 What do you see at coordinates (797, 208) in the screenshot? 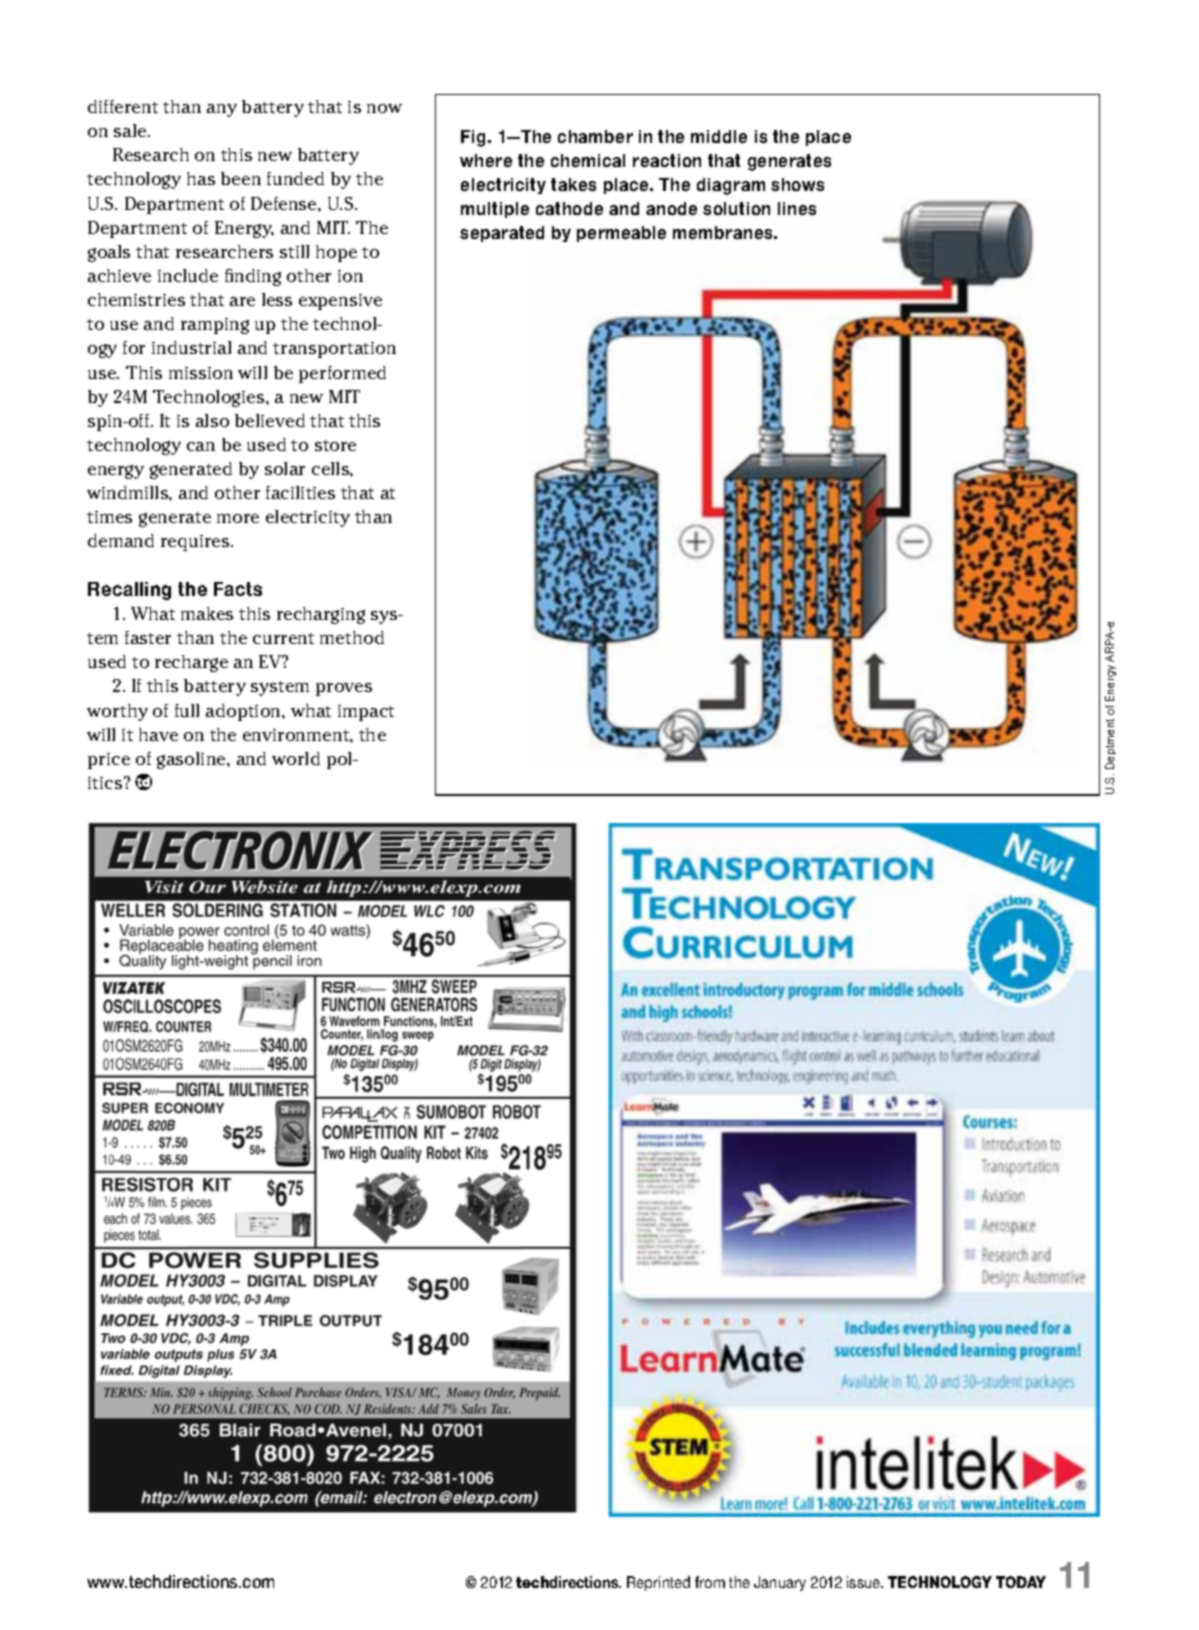
I see `lines` at bounding box center [797, 208].
